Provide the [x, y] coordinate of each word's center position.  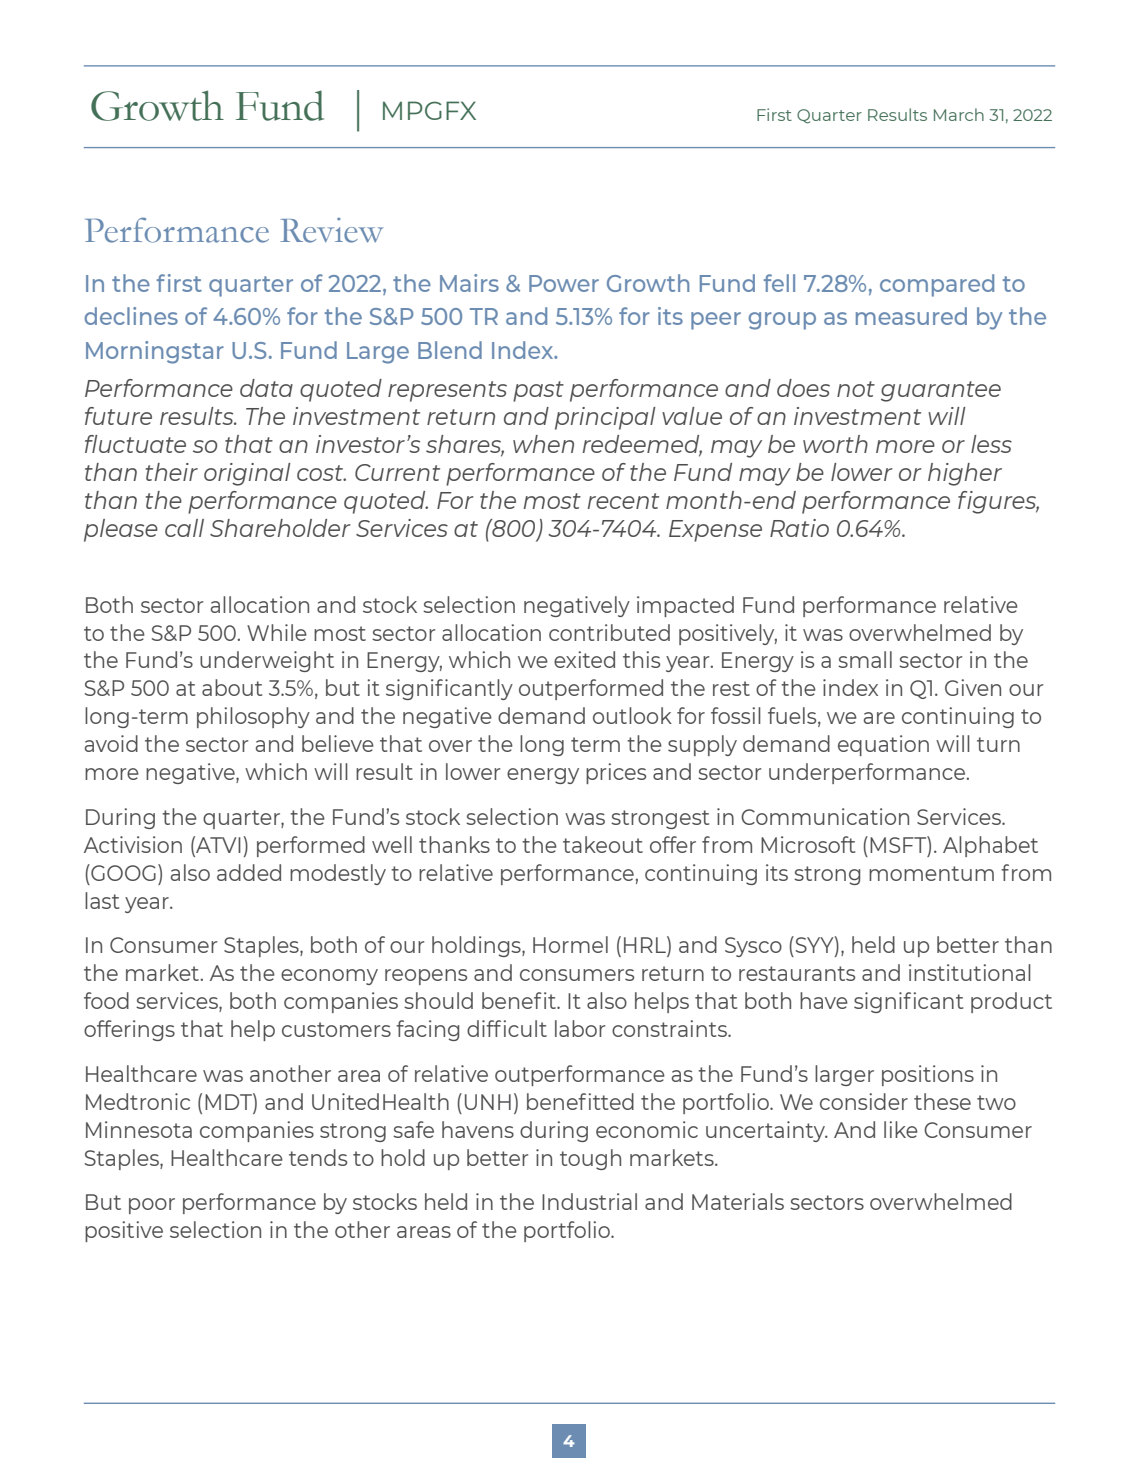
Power [564, 283]
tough [590, 1159]
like [901, 1129]
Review [331, 230]
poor [152, 1206]
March [959, 114]
